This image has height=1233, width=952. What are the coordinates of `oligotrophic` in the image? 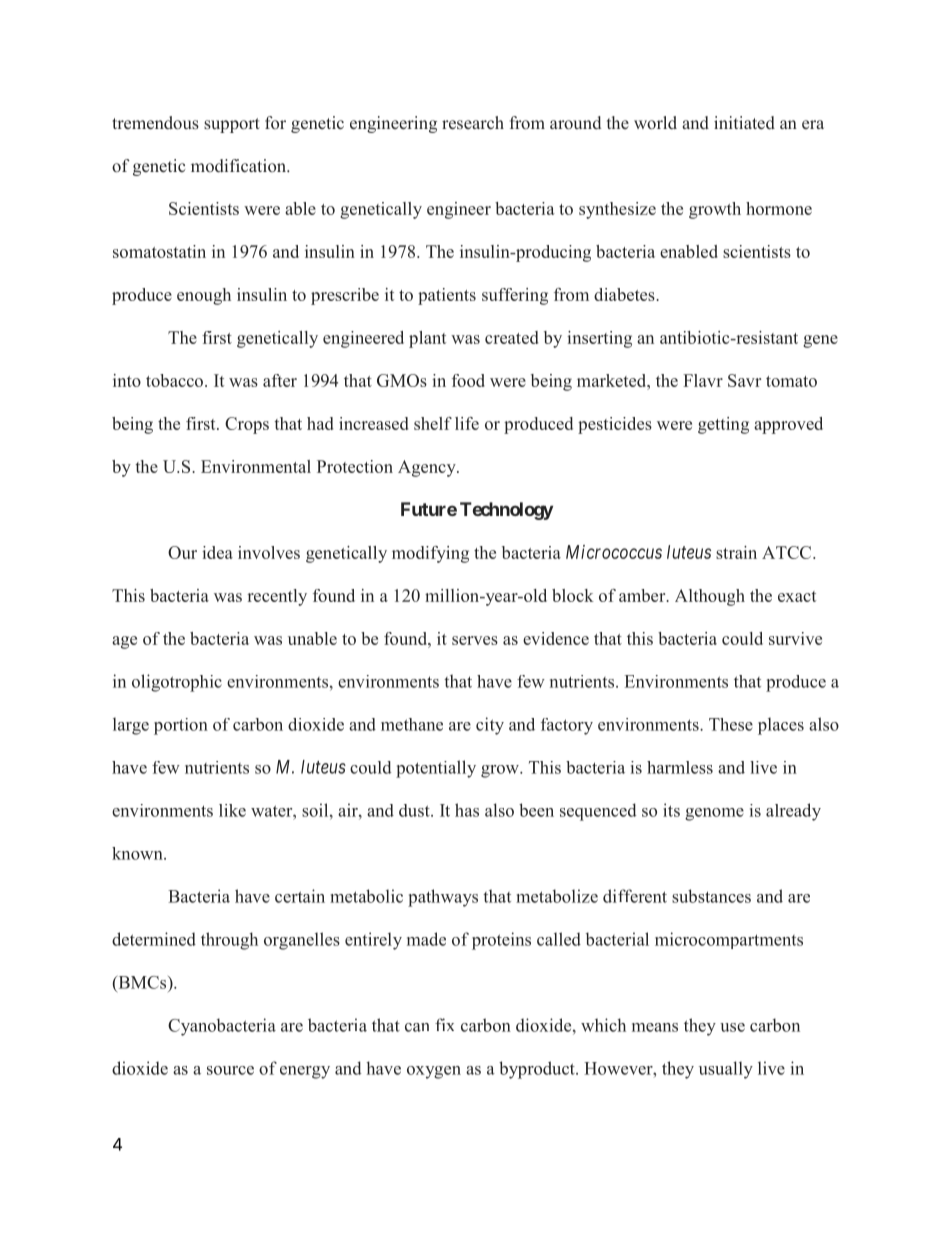 It's located at (177, 683).
